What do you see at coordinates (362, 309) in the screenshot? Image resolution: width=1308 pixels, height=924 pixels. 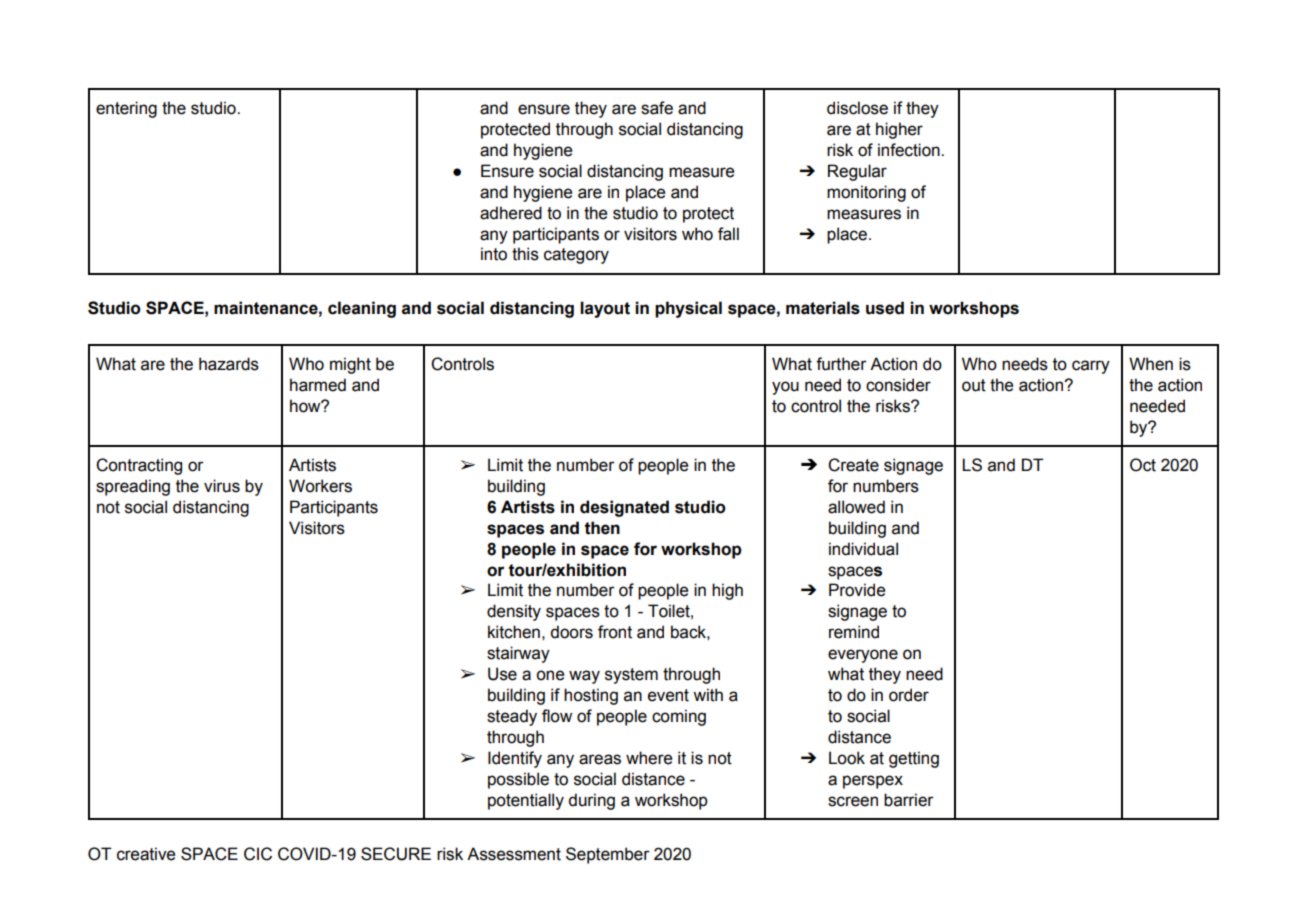 I see `cleaning` at bounding box center [362, 309].
